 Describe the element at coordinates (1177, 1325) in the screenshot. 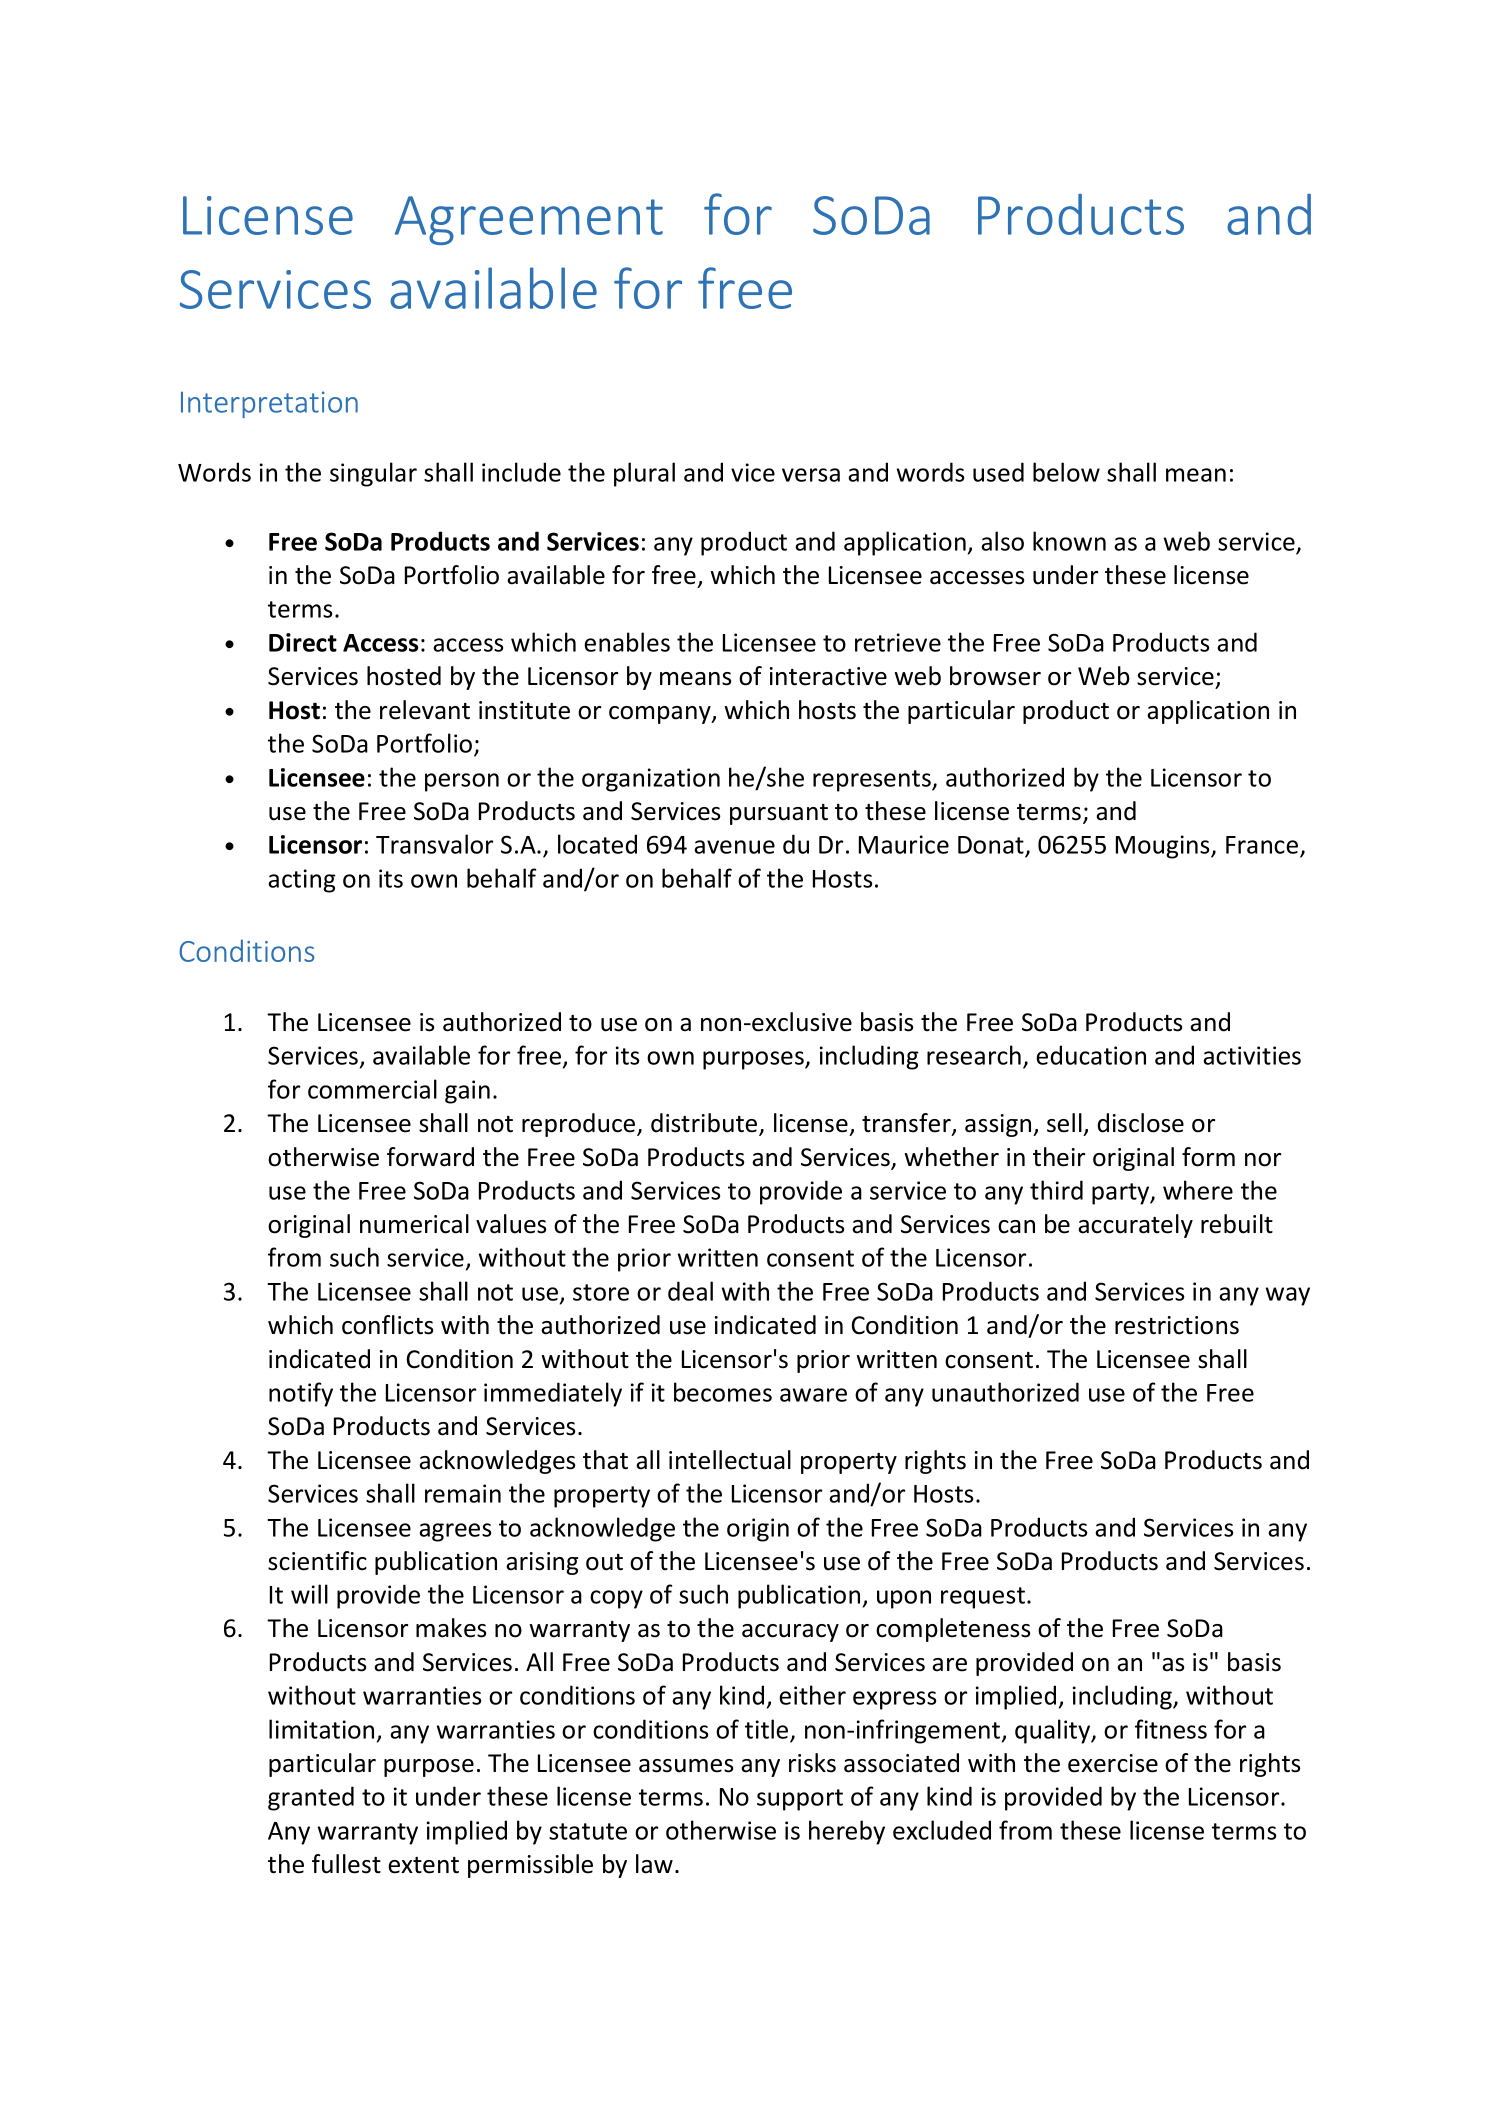

I see `restrictions` at that location.
